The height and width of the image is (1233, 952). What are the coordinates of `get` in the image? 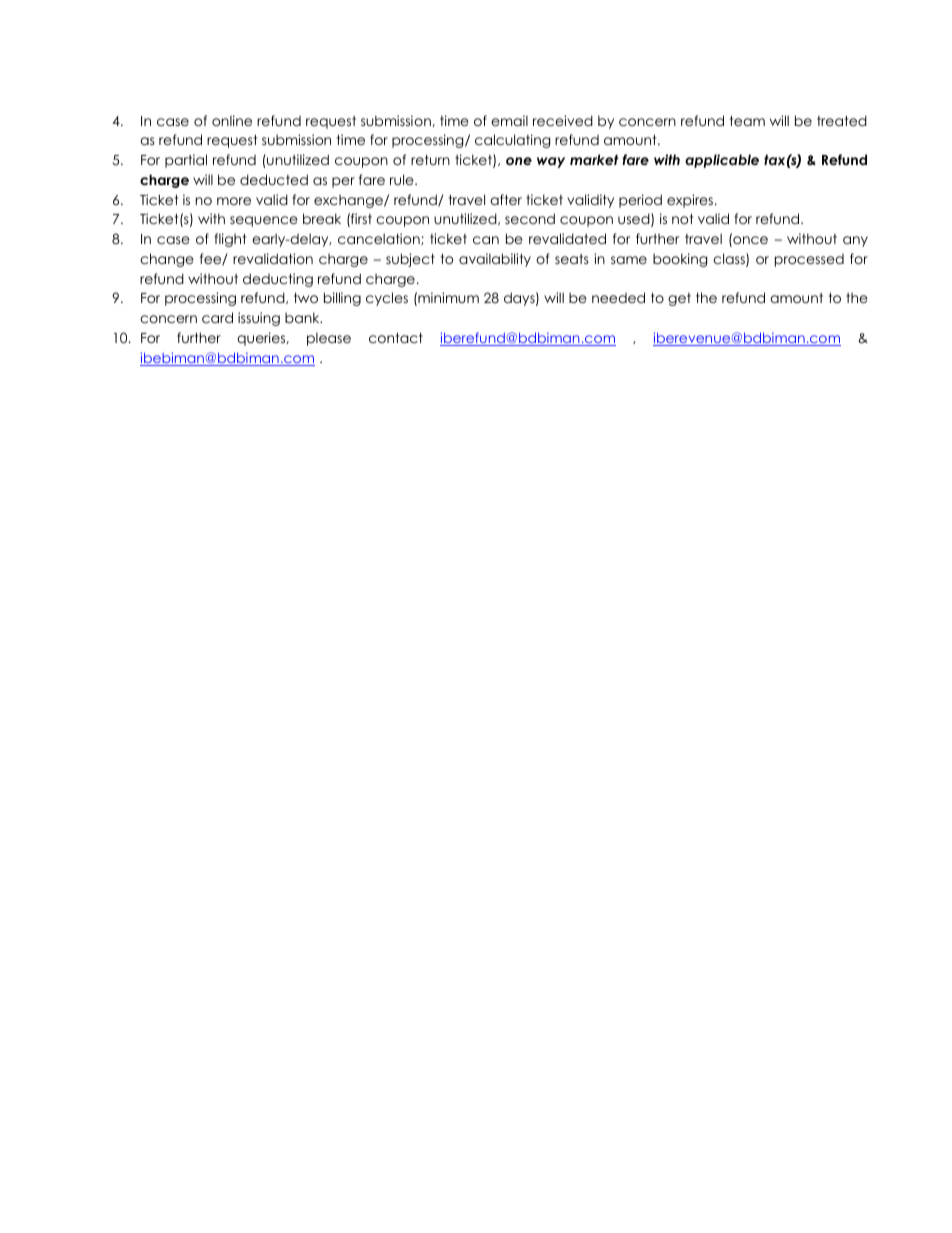 It's located at (679, 299).
